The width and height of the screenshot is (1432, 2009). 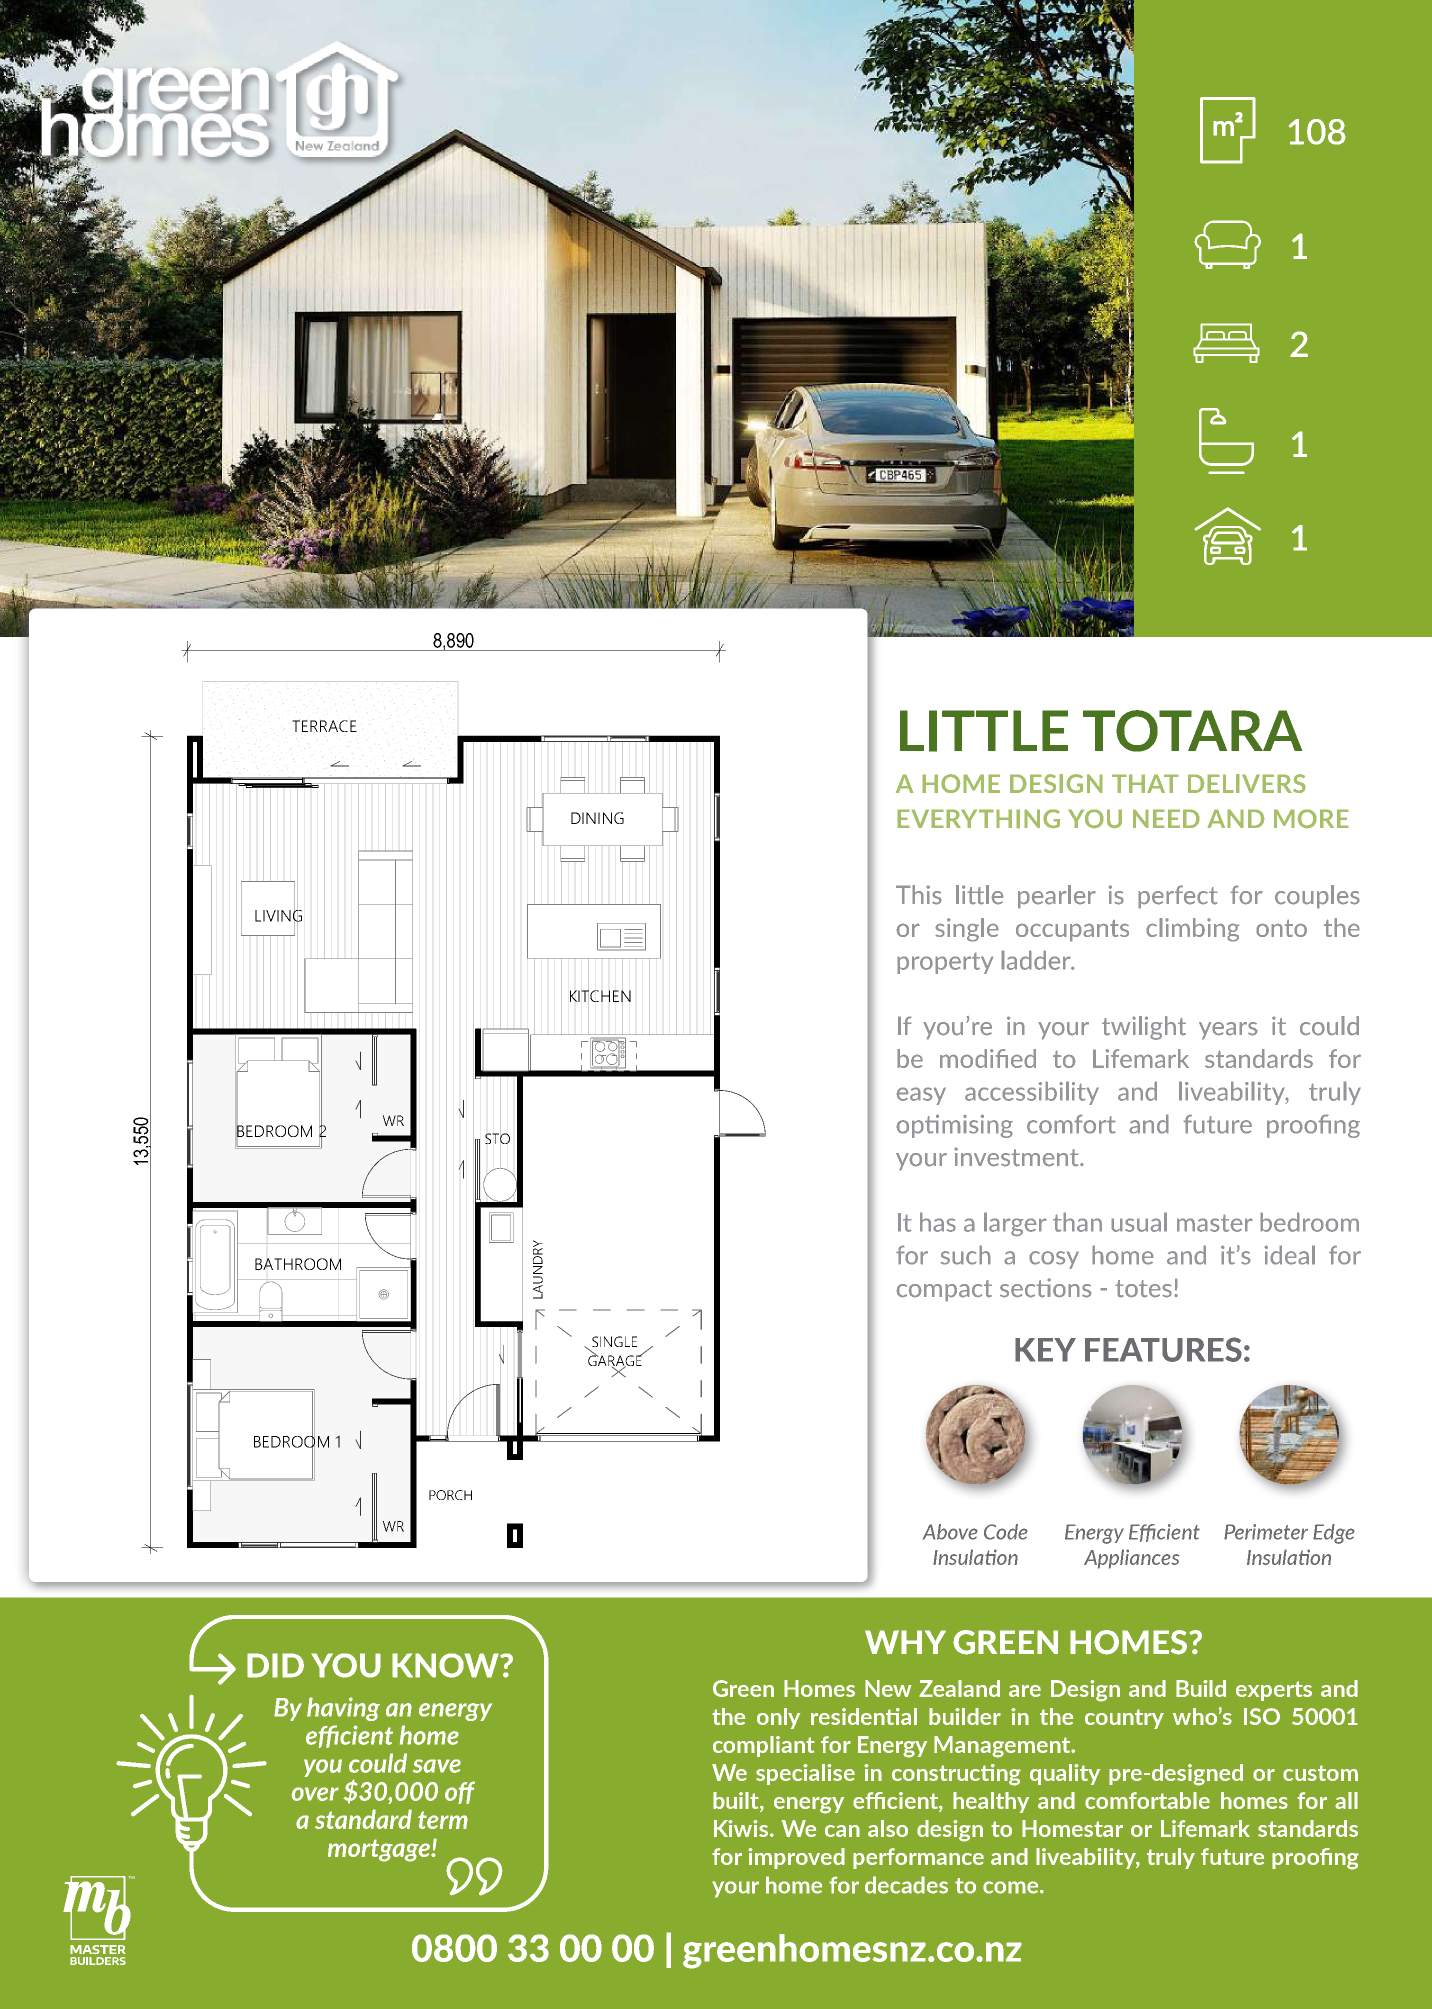 I want to click on TERRACE, so click(x=324, y=726).
